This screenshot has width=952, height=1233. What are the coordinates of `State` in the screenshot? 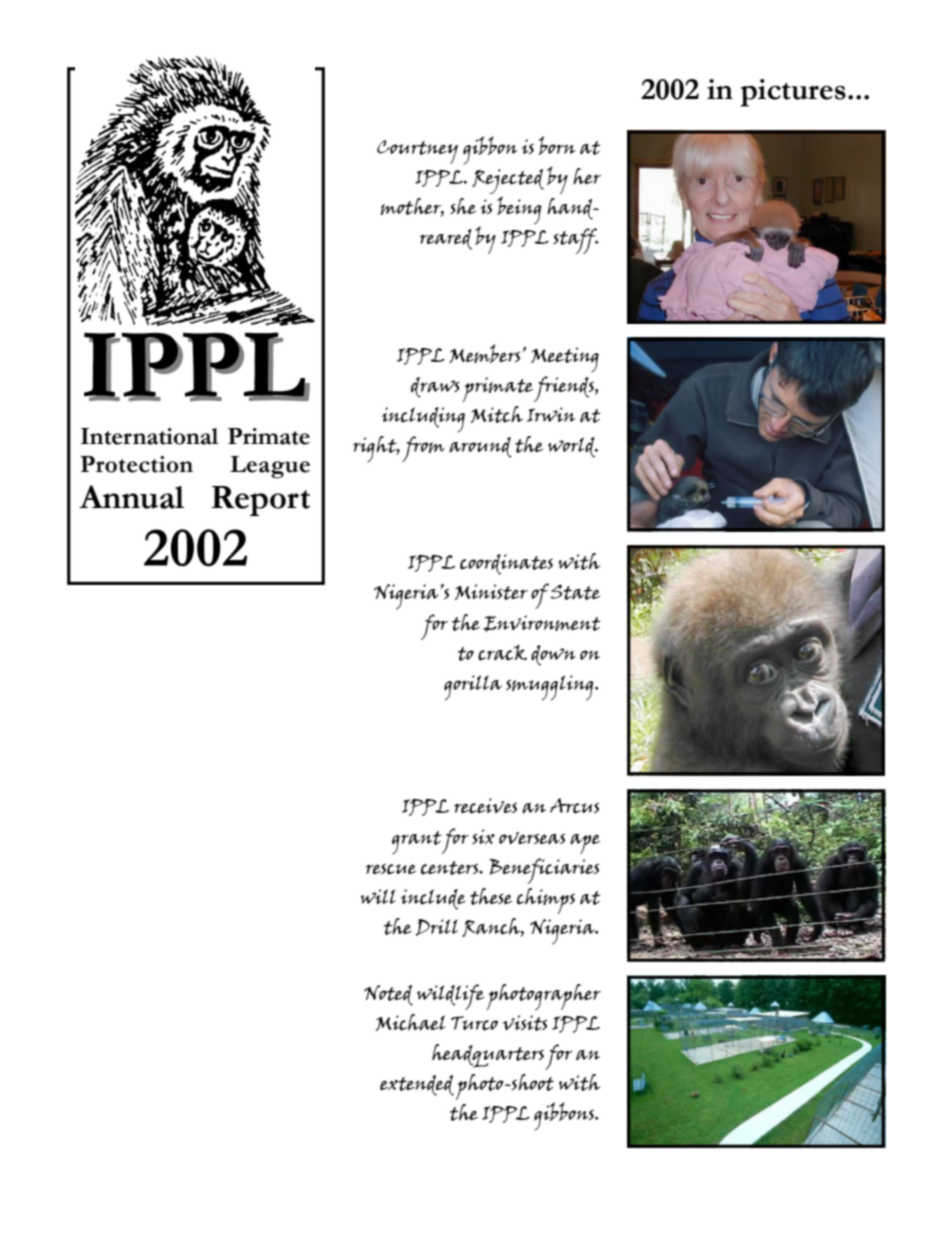 It's located at (575, 592).
